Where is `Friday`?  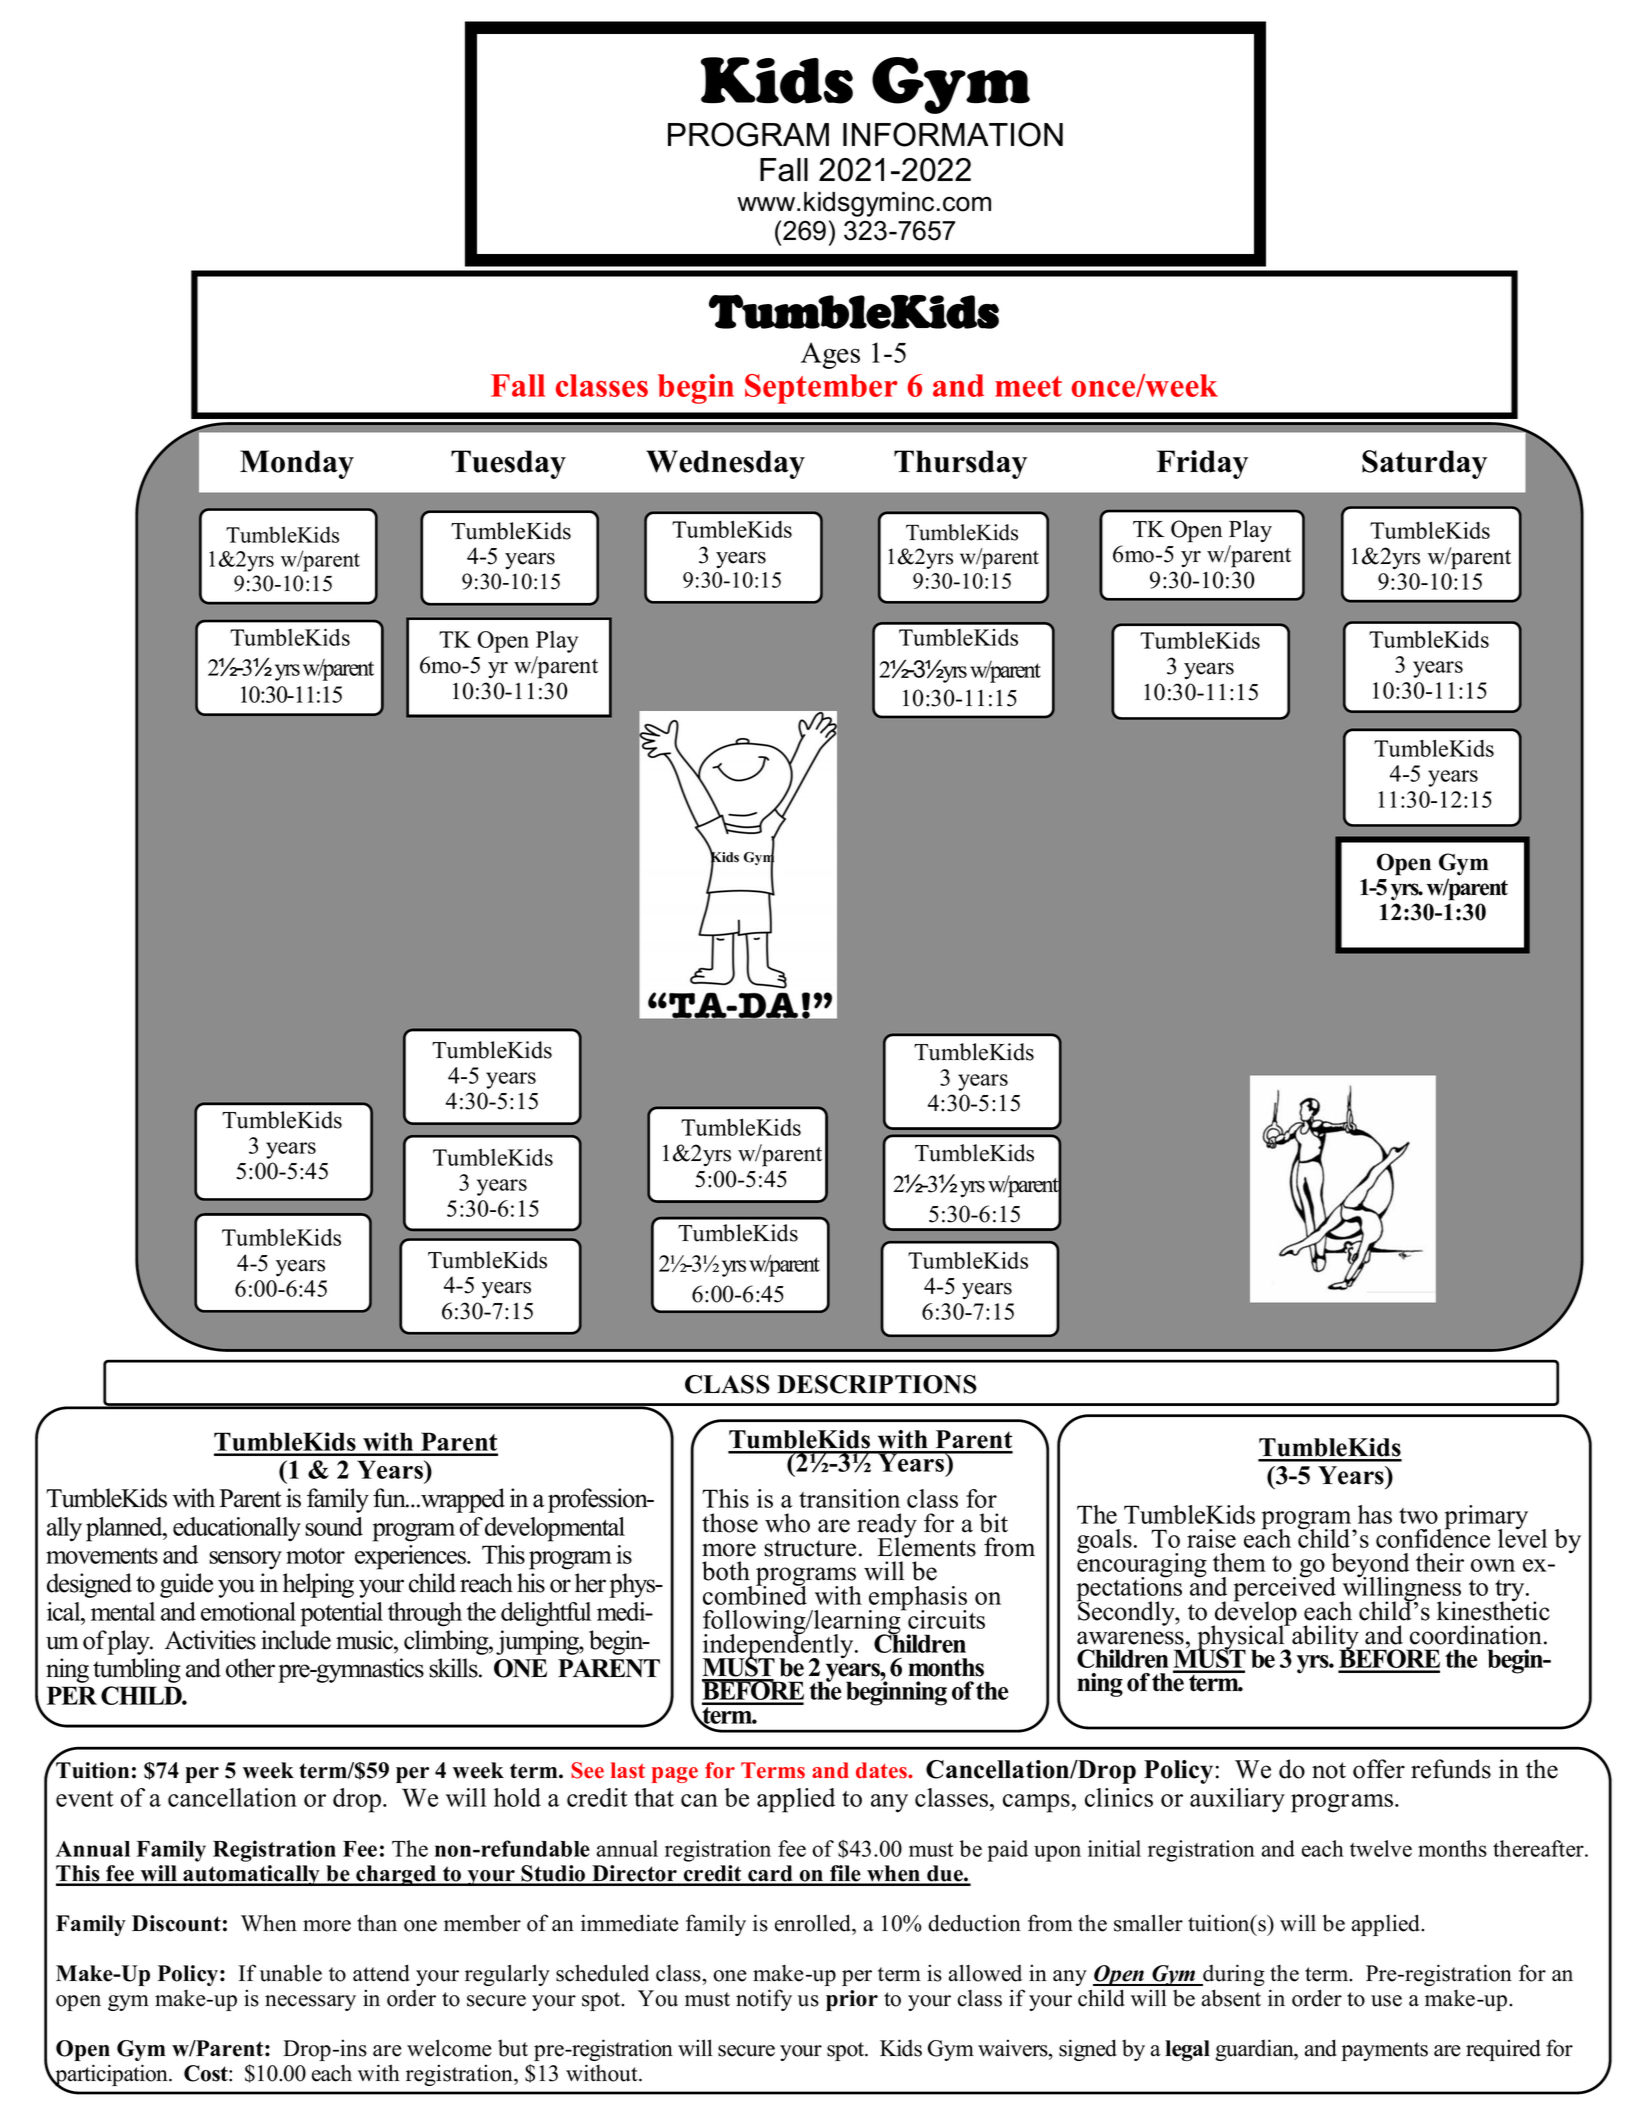 Friday is located at coordinates (1202, 464).
